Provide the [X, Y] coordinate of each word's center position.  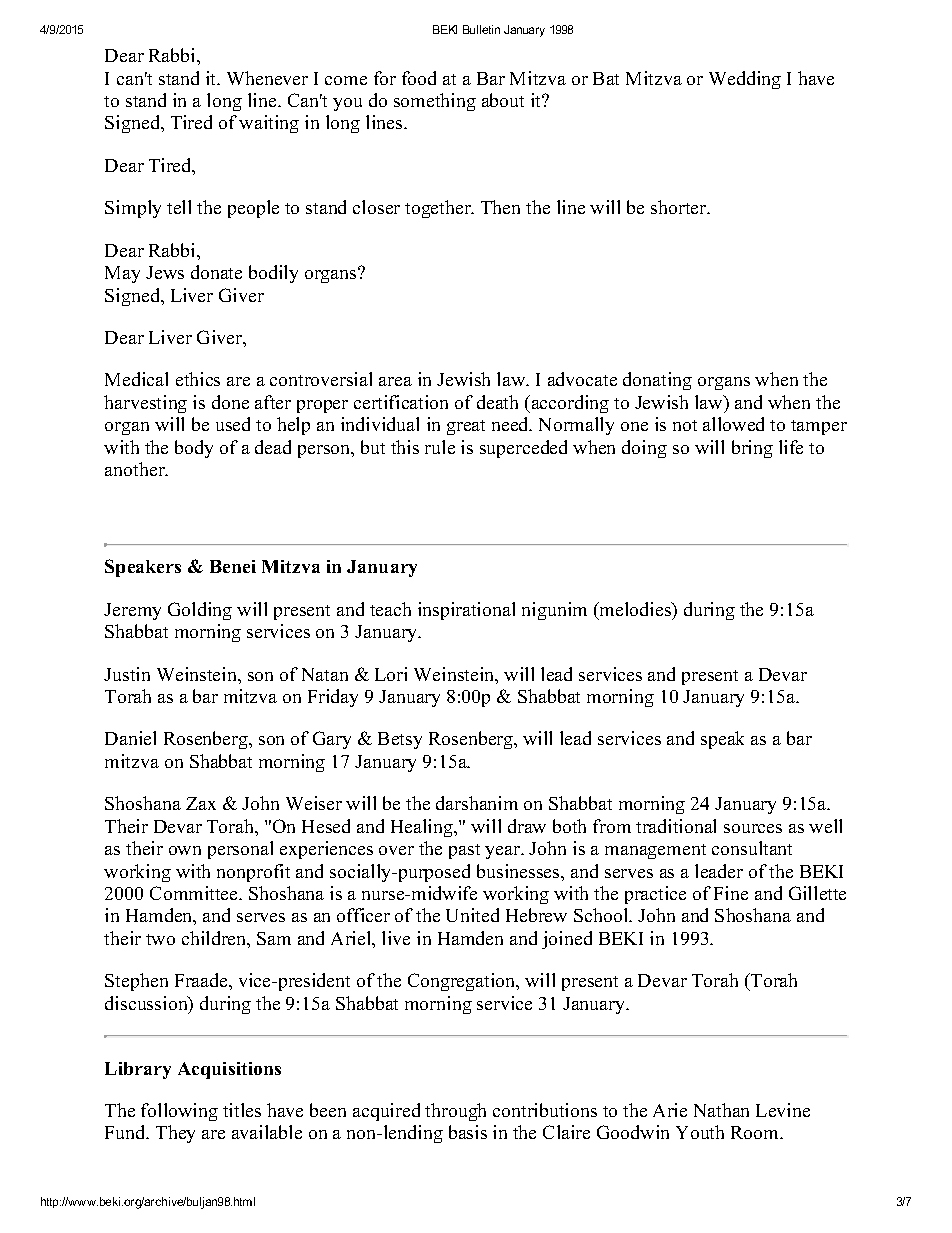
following [179, 1112]
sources [753, 828]
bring [752, 449]
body [194, 449]
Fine [731, 893]
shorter [680, 207]
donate [216, 272]
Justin [127, 674]
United [472, 915]
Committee [195, 893]
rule [440, 447]
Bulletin [481, 29]
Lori [391, 674]
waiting [269, 124]
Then [500, 207]
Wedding [745, 80]
